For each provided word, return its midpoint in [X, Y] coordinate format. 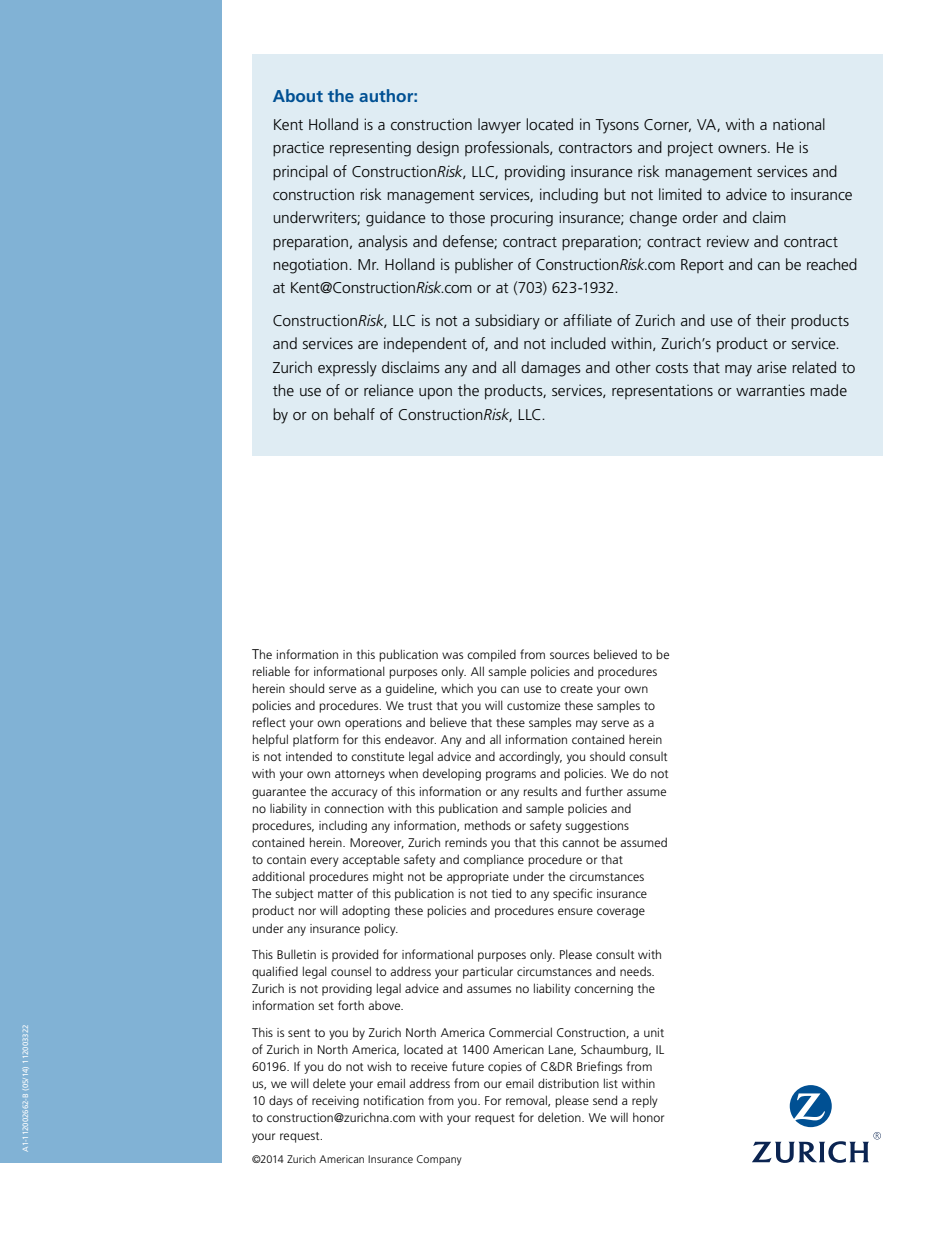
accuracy [354, 794]
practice [298, 149]
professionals [508, 148]
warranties [770, 390]
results [540, 791]
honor [648, 1117]
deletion [560, 1117]
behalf [354, 414]
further [604, 791]
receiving [335, 1102]
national [799, 124]
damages [551, 369]
